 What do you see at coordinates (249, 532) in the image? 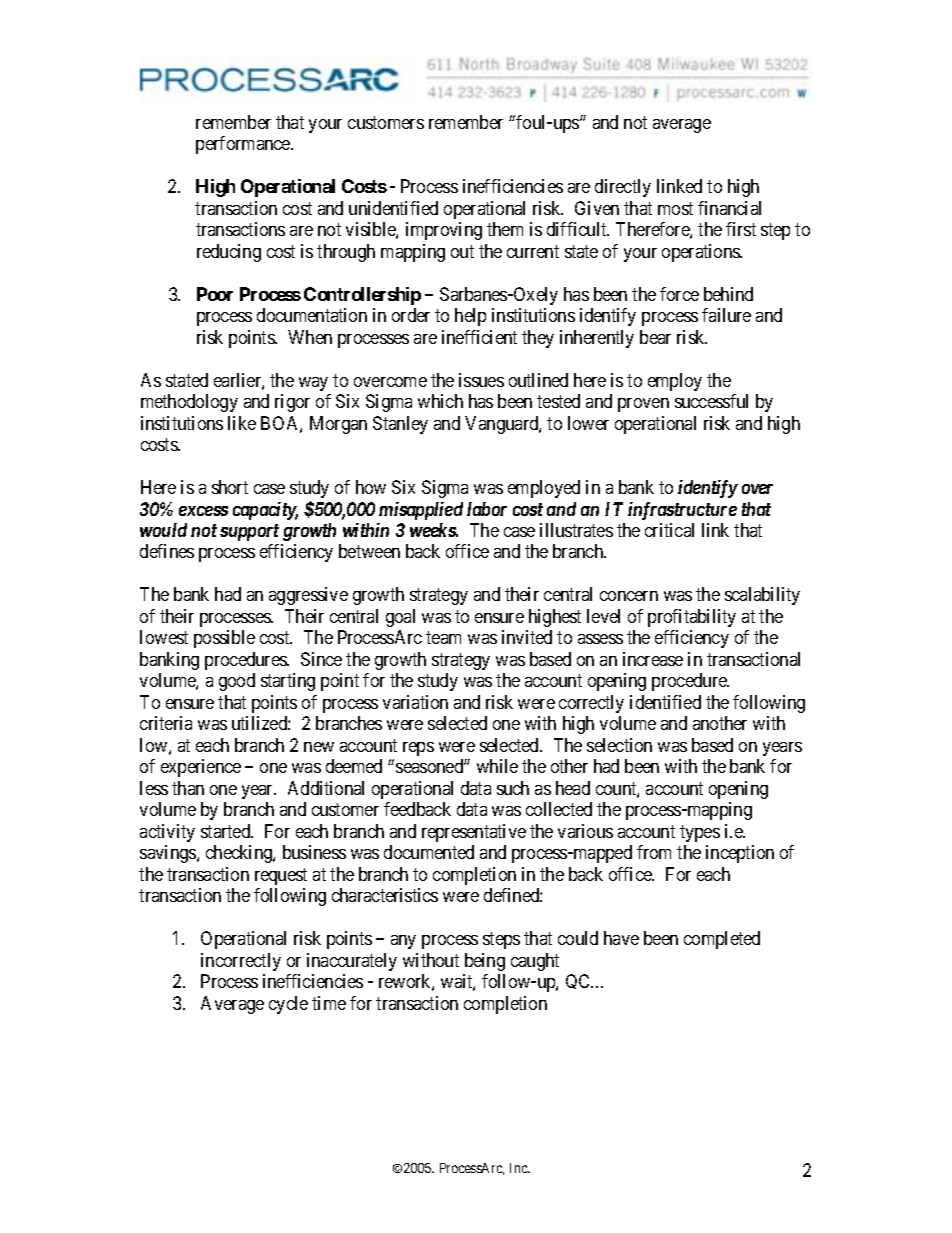
I see `support` at bounding box center [249, 532].
